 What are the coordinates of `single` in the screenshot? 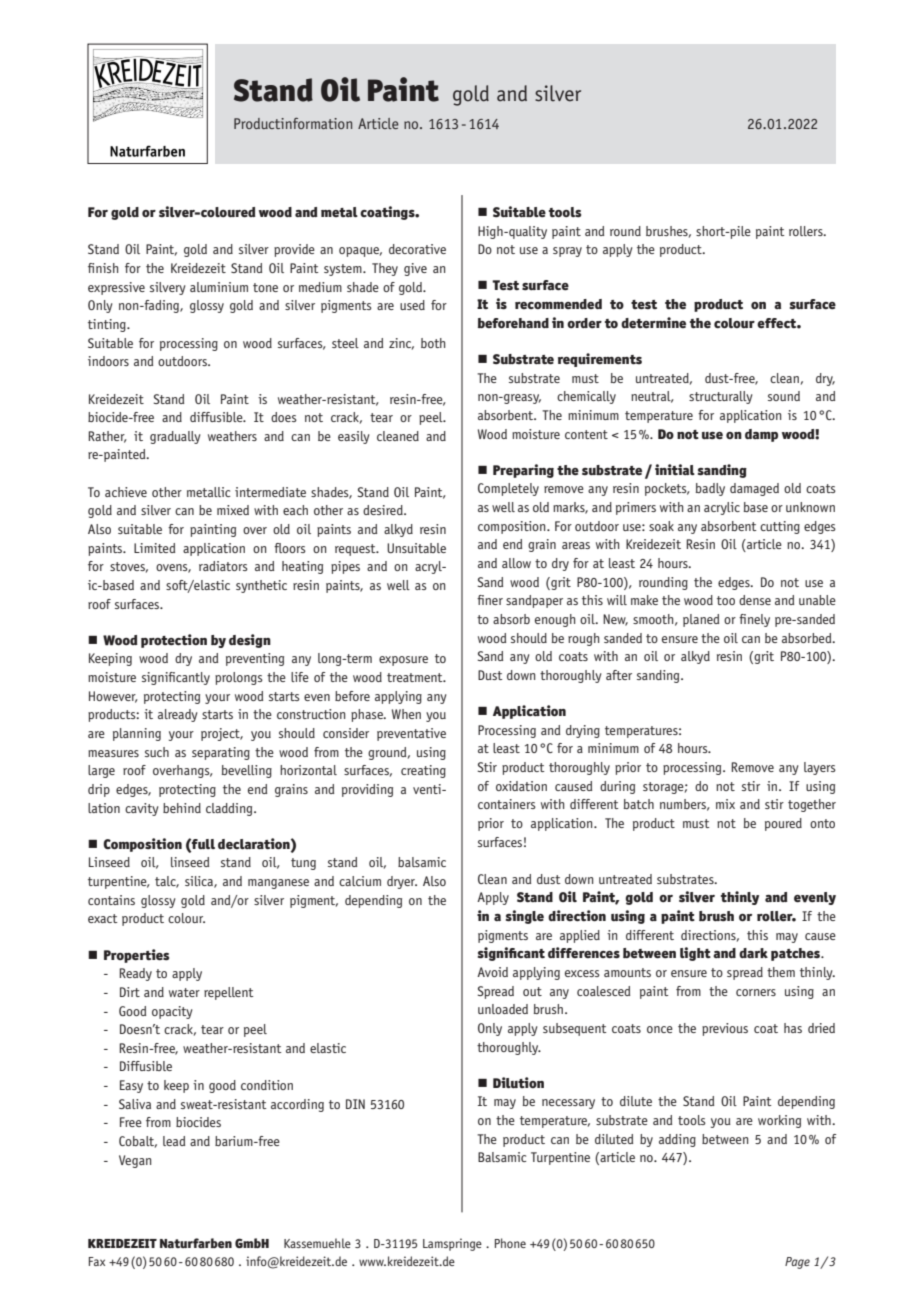 It's located at (525, 917).
